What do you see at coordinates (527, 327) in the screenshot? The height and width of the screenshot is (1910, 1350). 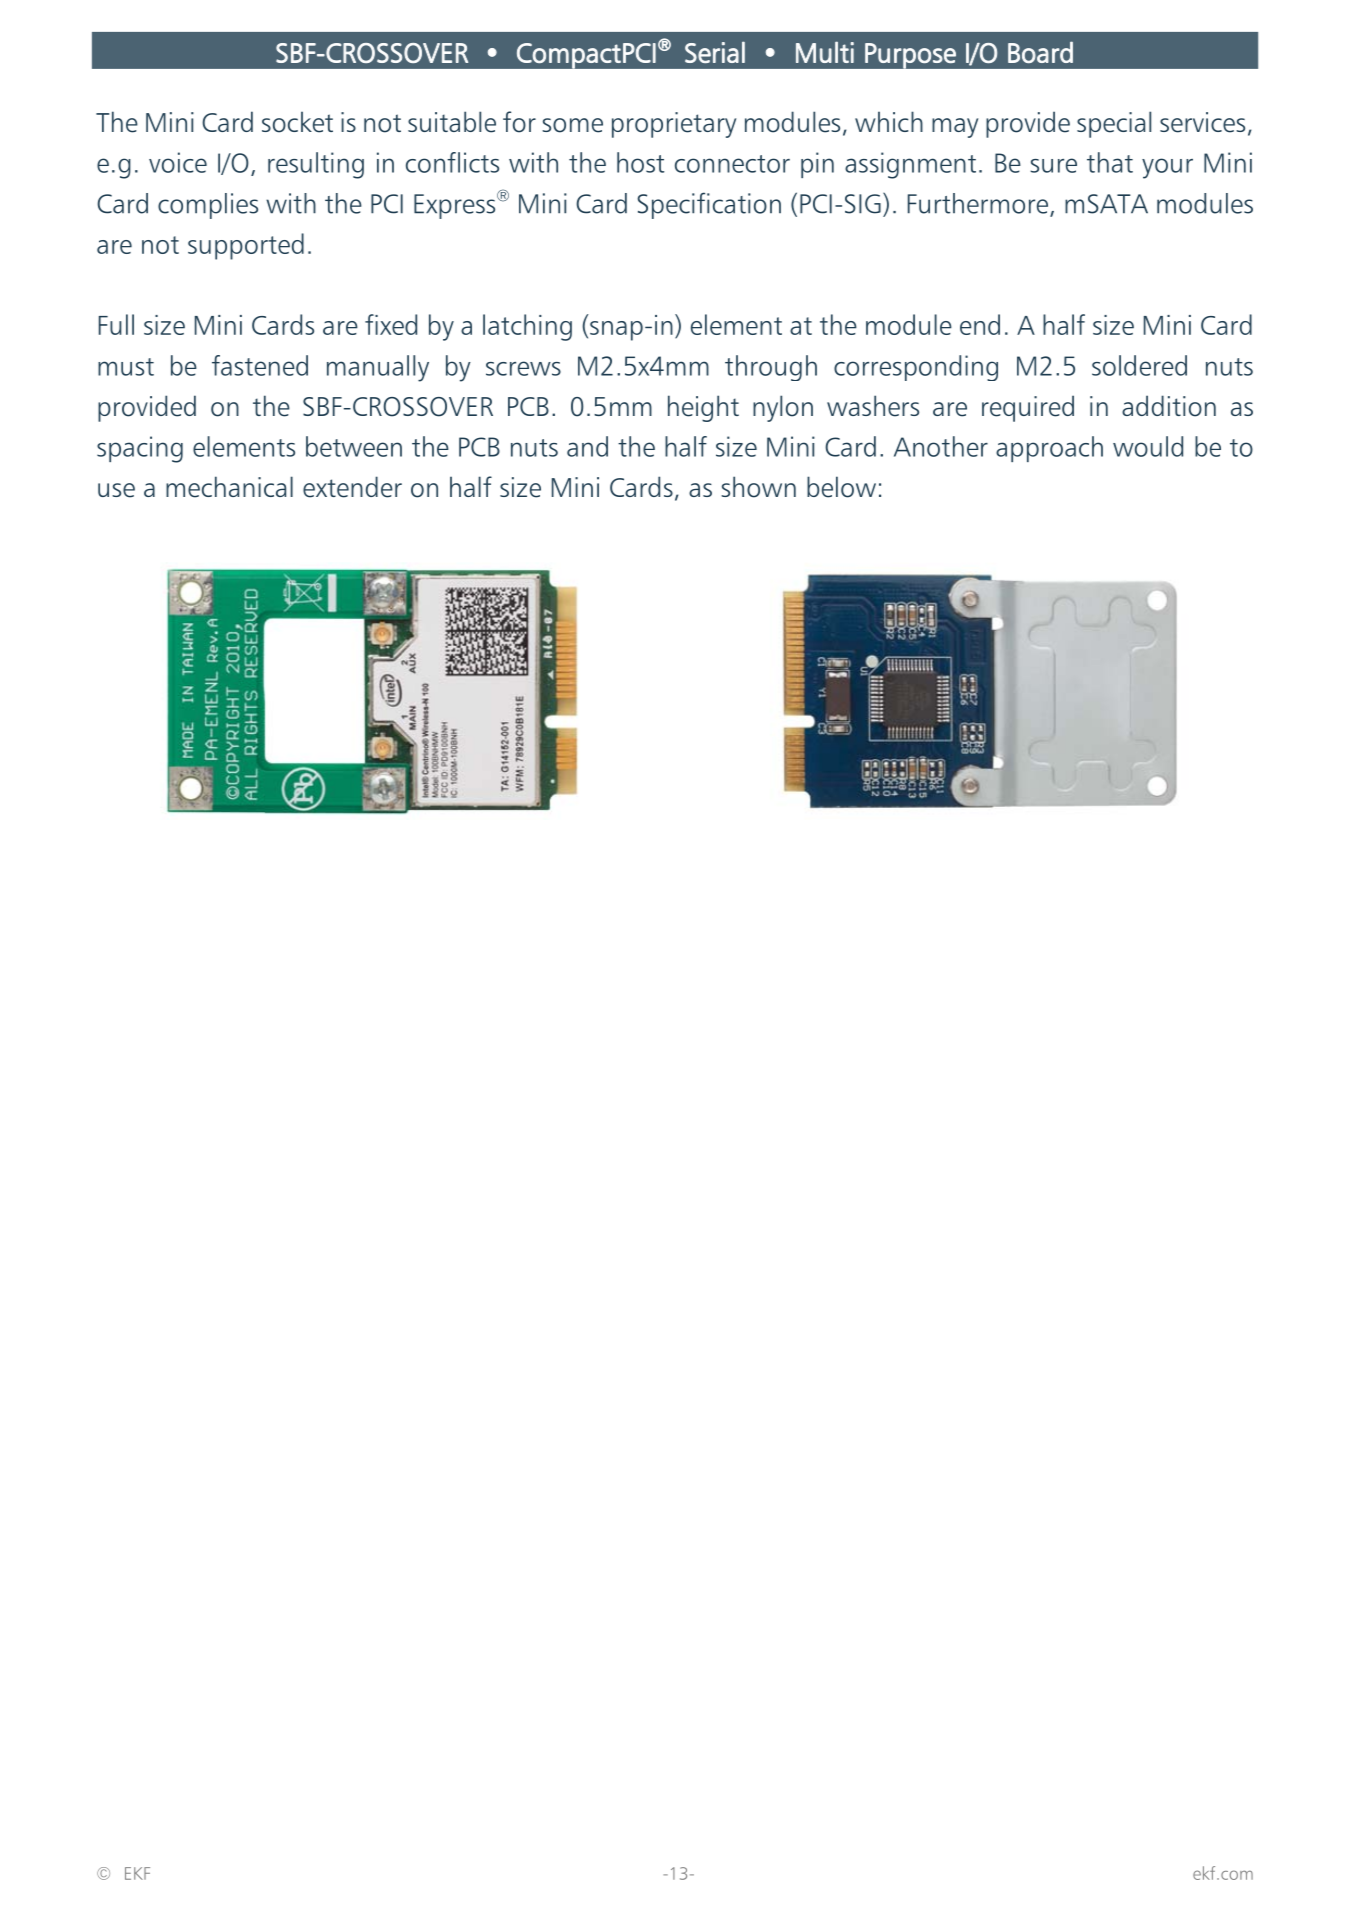 I see `latching` at bounding box center [527, 327].
